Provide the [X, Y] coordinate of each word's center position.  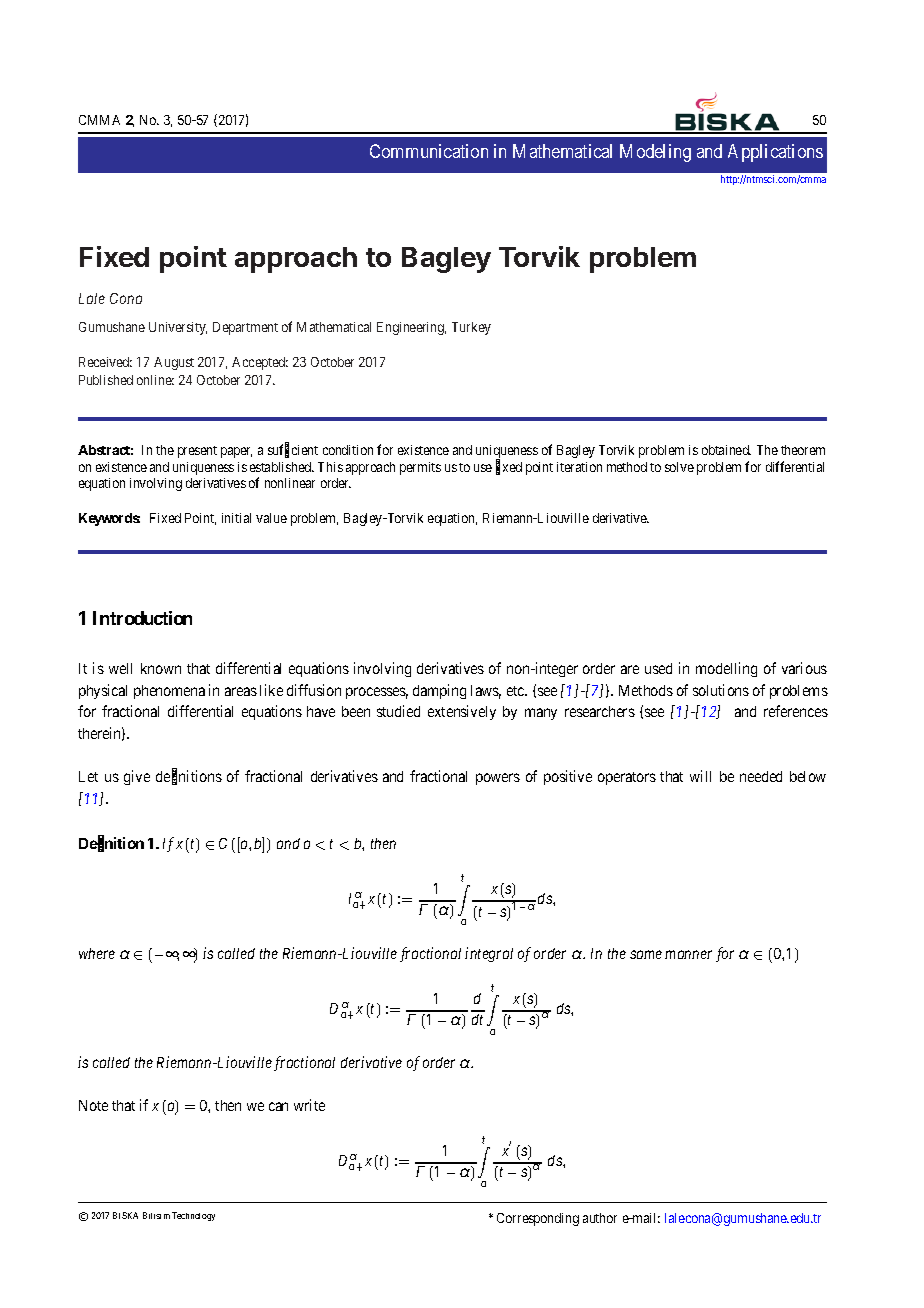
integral [489, 954]
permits [420, 468]
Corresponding [538, 1219]
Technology [193, 1216]
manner [688, 954]
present [197, 452]
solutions [721, 690]
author [600, 1218]
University [178, 328]
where [97, 953]
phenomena [169, 692]
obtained [726, 450]
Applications [775, 153]
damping [439, 691]
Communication [429, 151]
